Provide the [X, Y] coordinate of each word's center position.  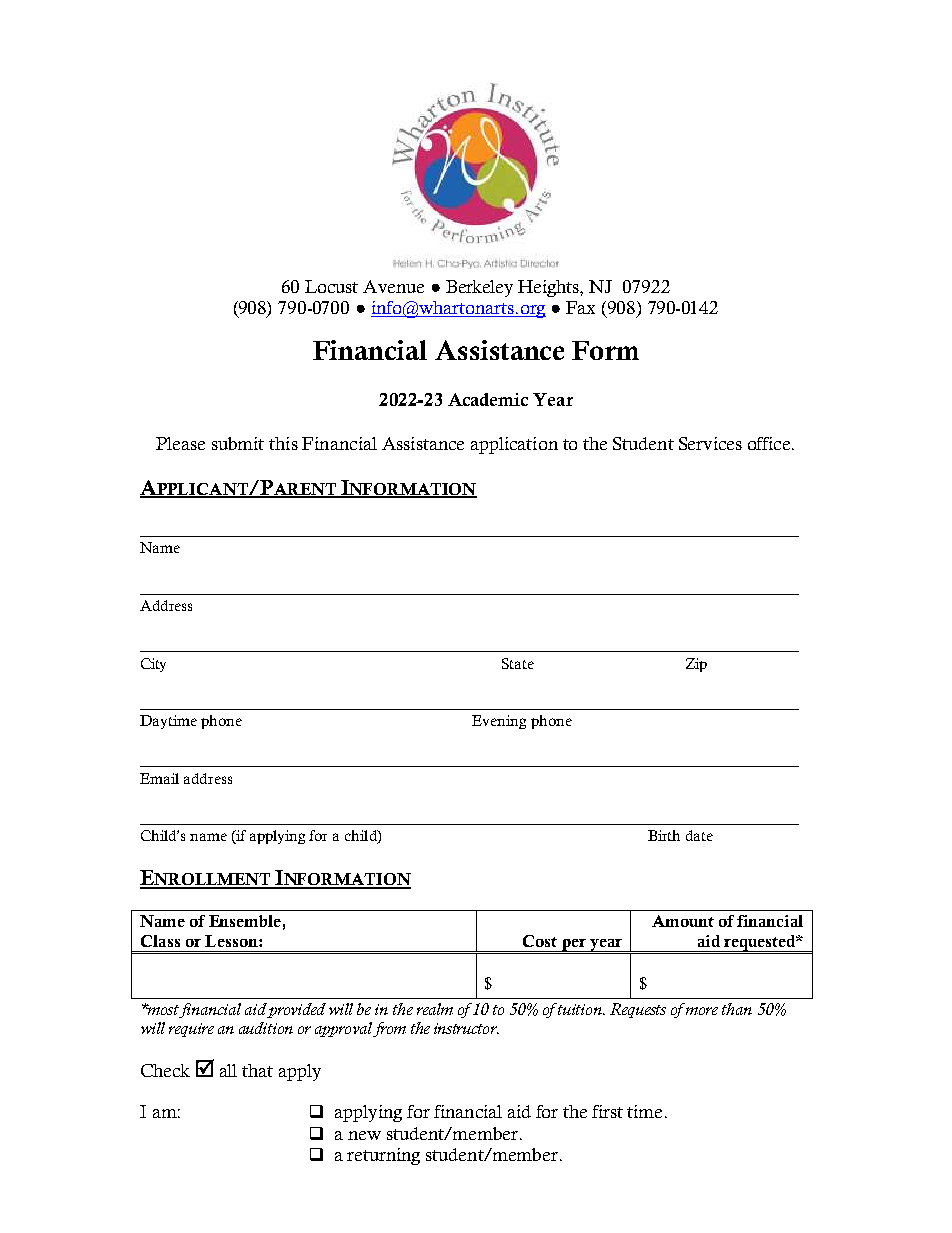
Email [159, 778]
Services [710, 443]
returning [383, 1156]
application [514, 445]
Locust [331, 286]
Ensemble [245, 921]
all [228, 1070]
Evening [499, 722]
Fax [580, 307]
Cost [540, 941]
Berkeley [479, 288]
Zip [696, 665]
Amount [683, 921]
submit [238, 443]
